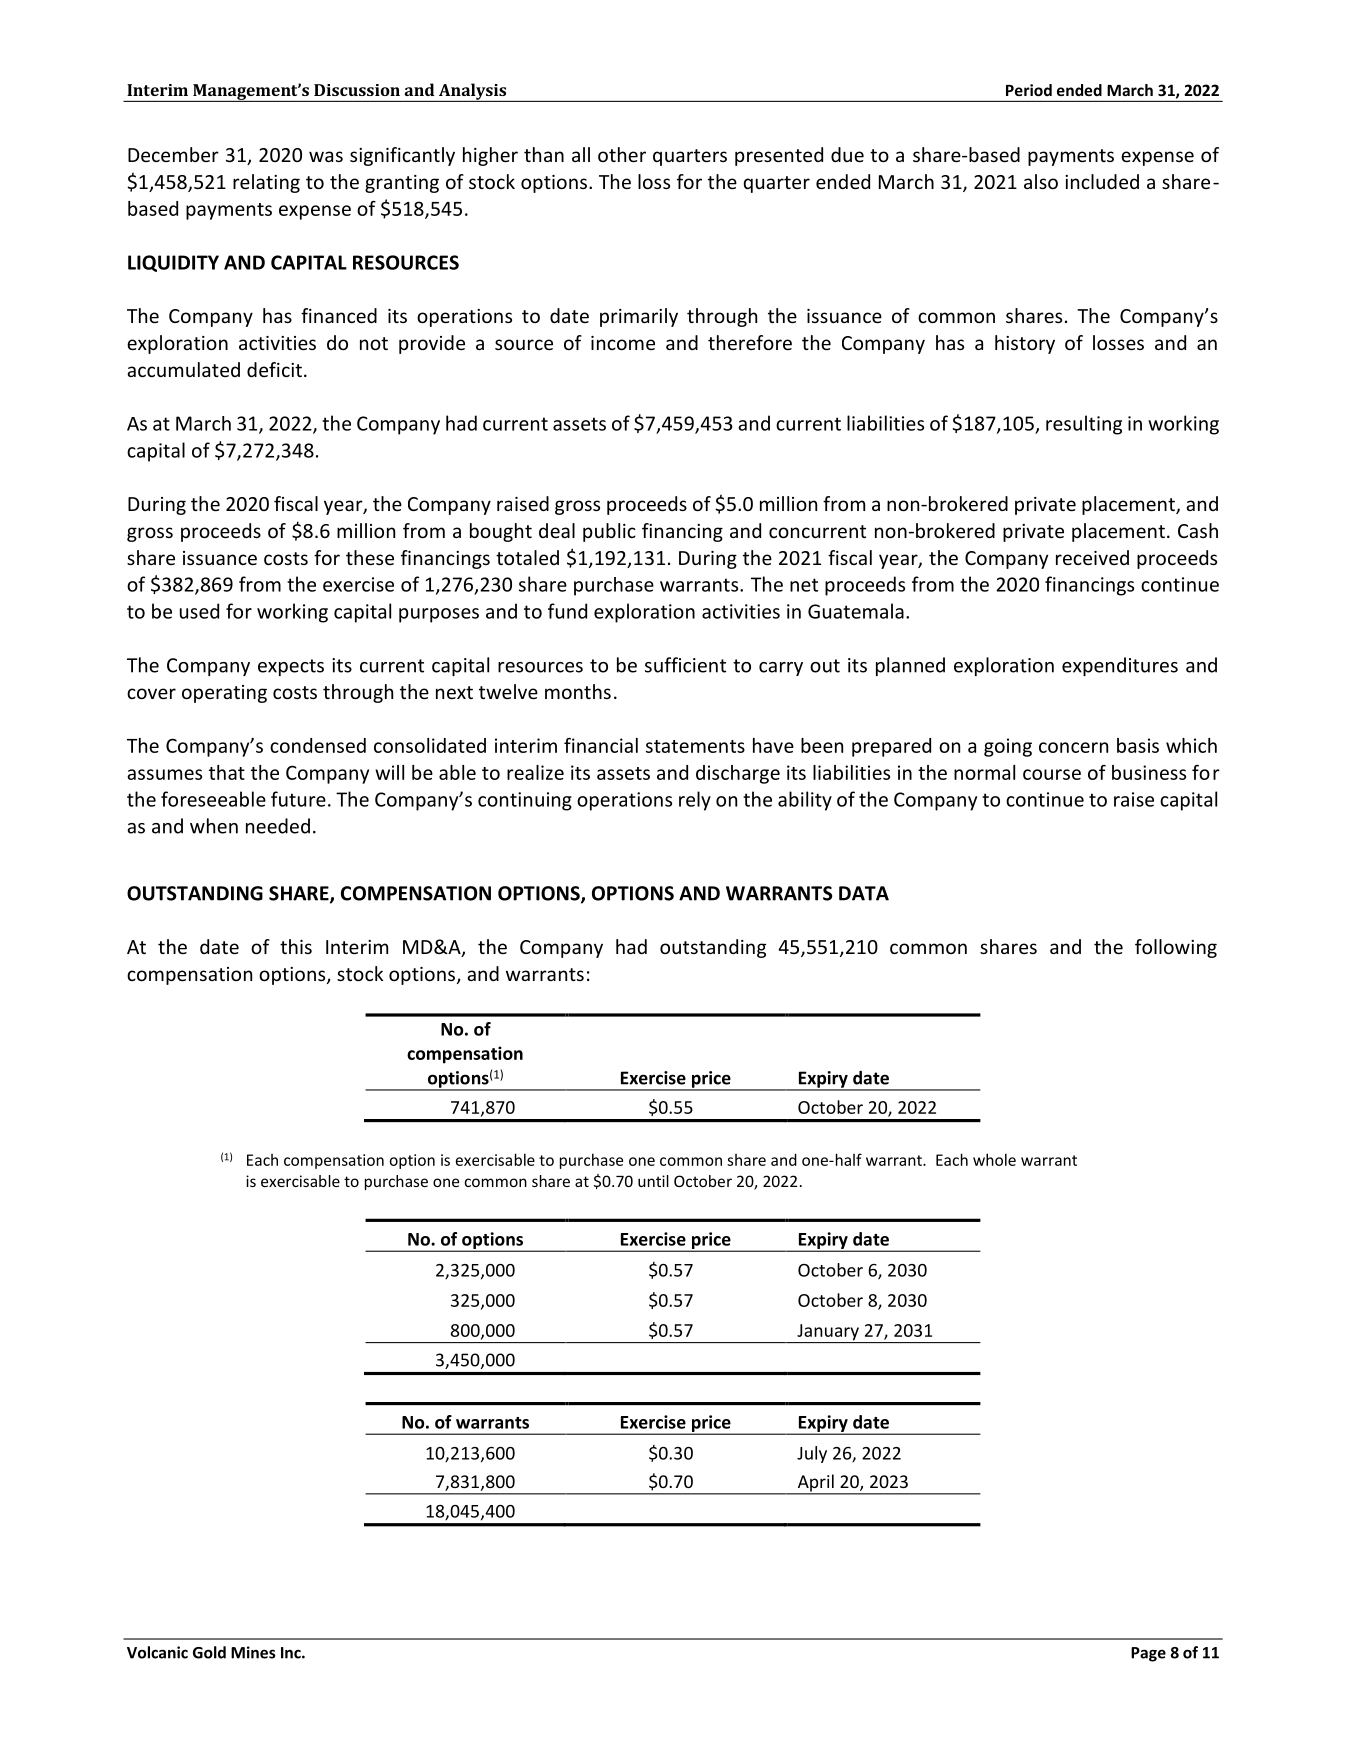 Image resolution: width=1346 pixels, height=1742 pixels. I want to click on public, so click(609, 532).
